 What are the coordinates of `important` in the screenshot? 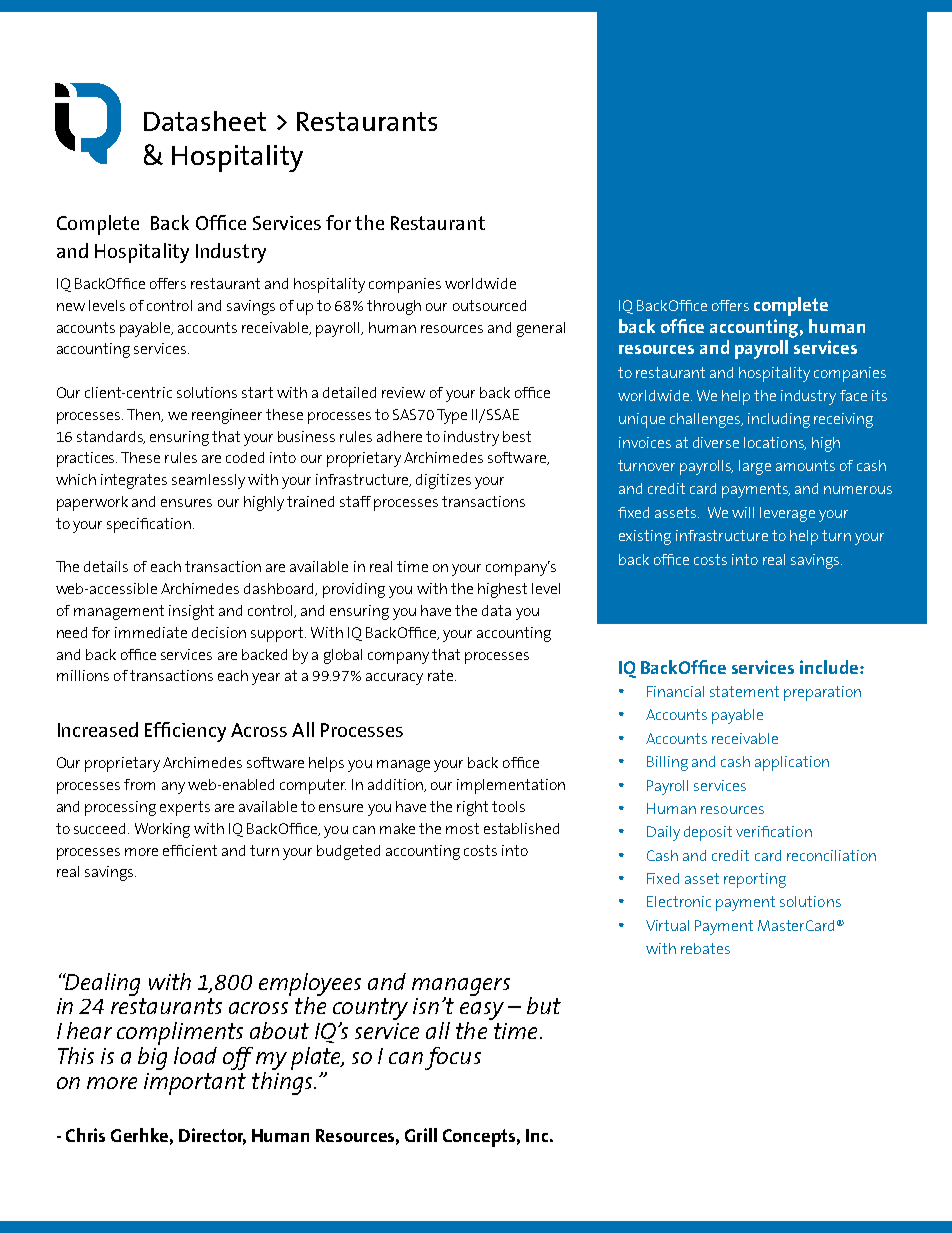 It's located at (195, 1084).
